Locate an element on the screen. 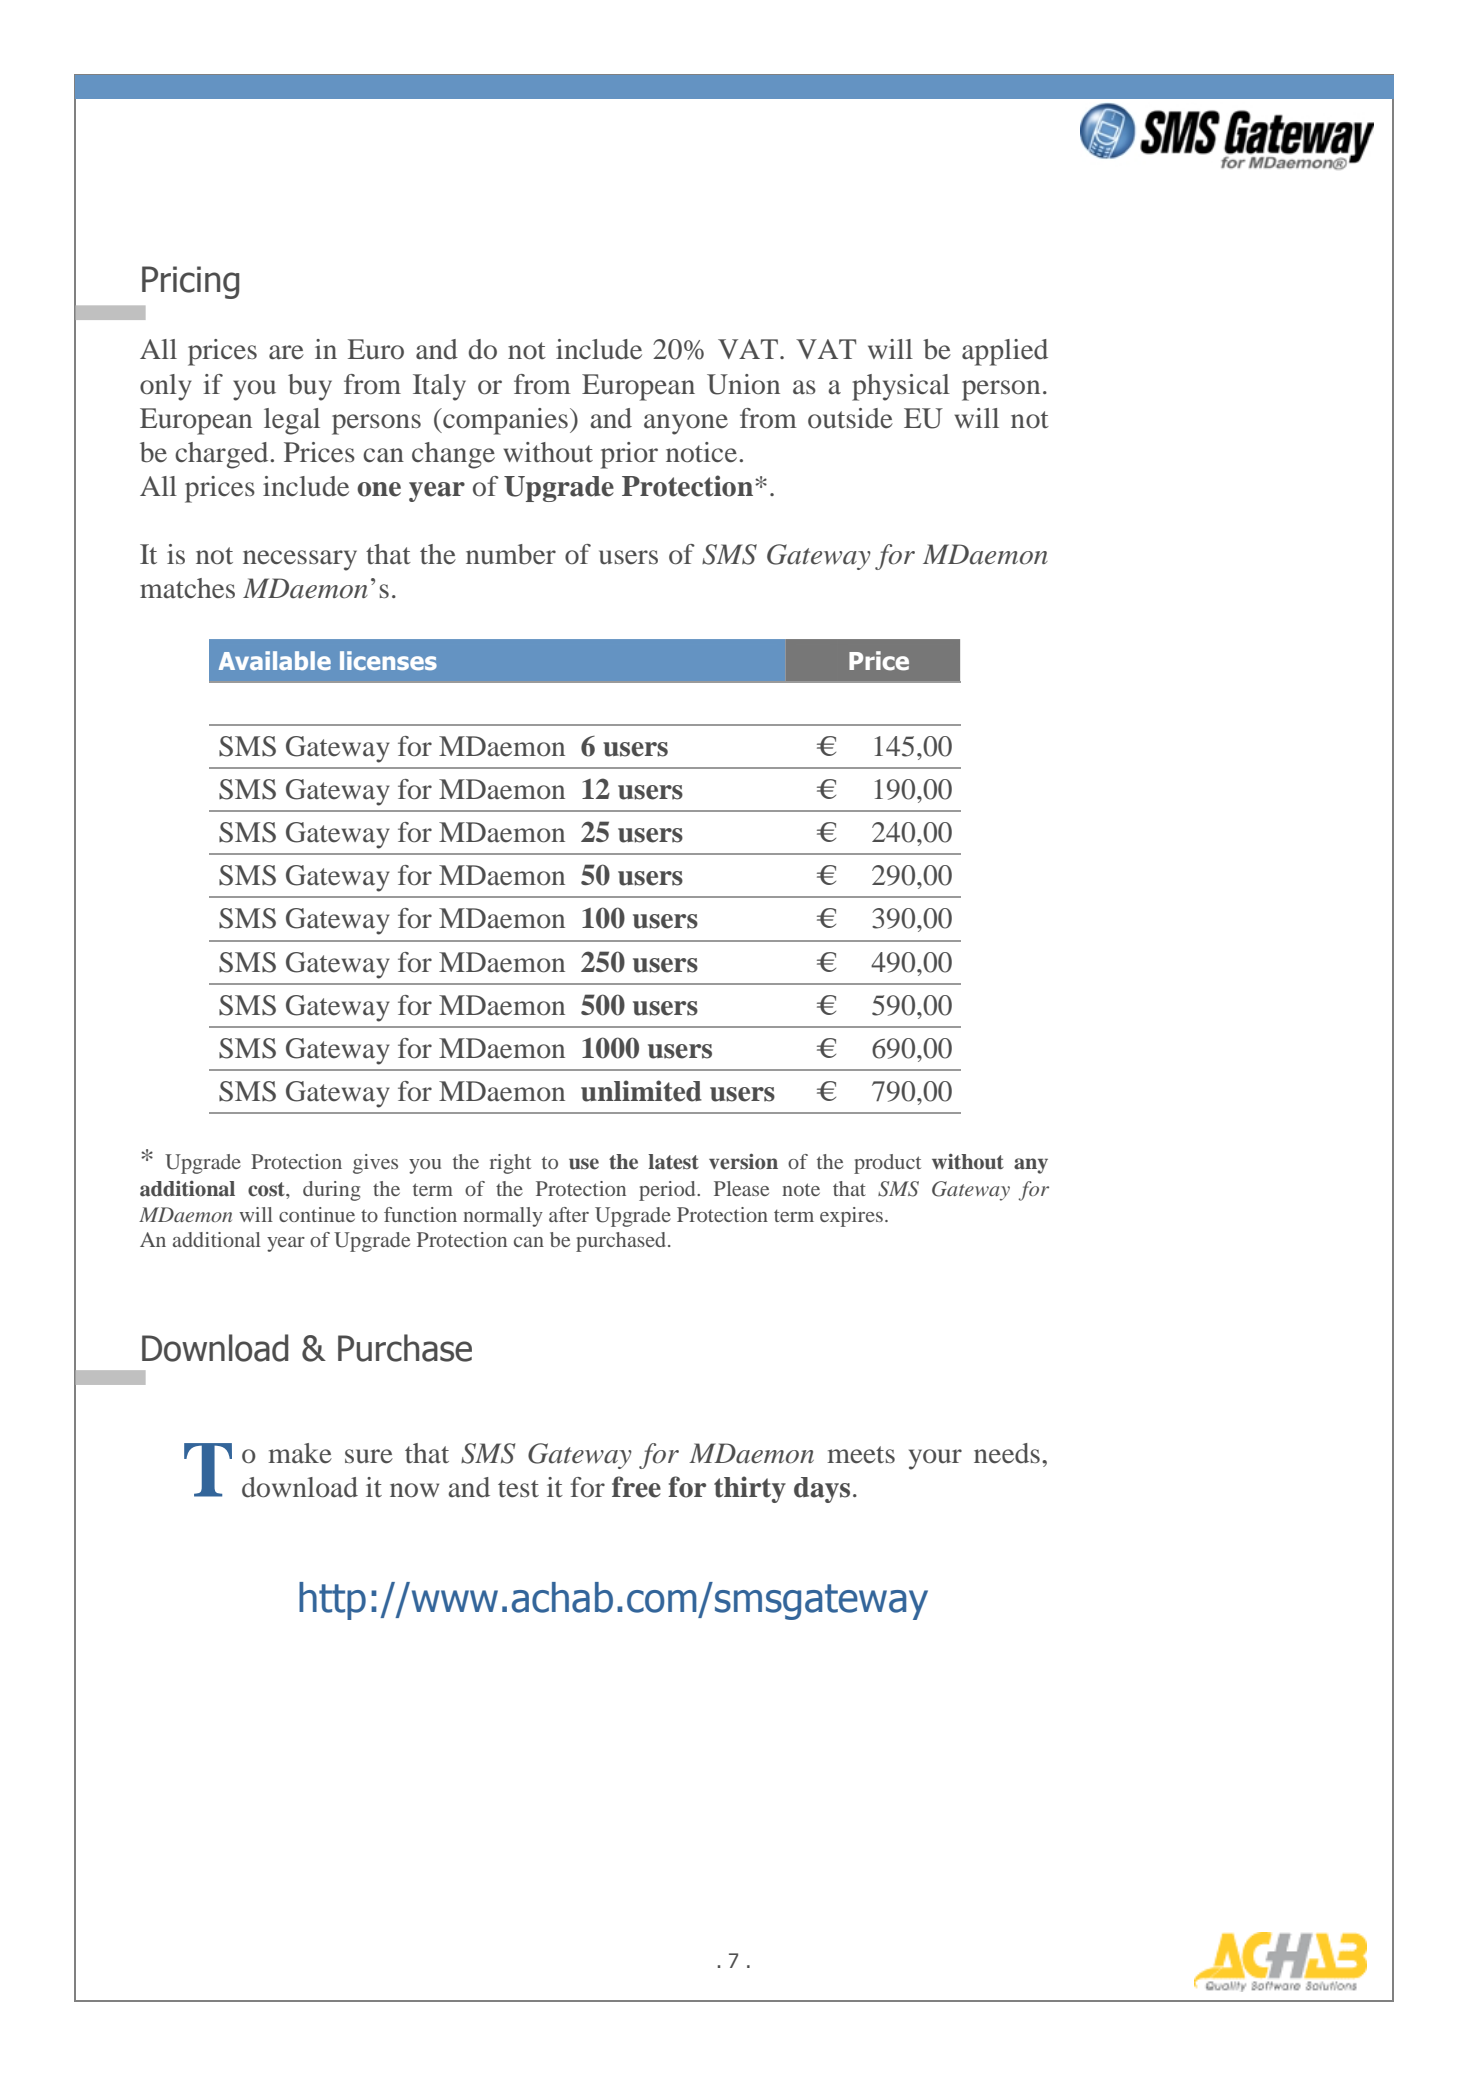 Image resolution: width=1467 pixels, height=2076 pixels. after is located at coordinates (569, 1214).
